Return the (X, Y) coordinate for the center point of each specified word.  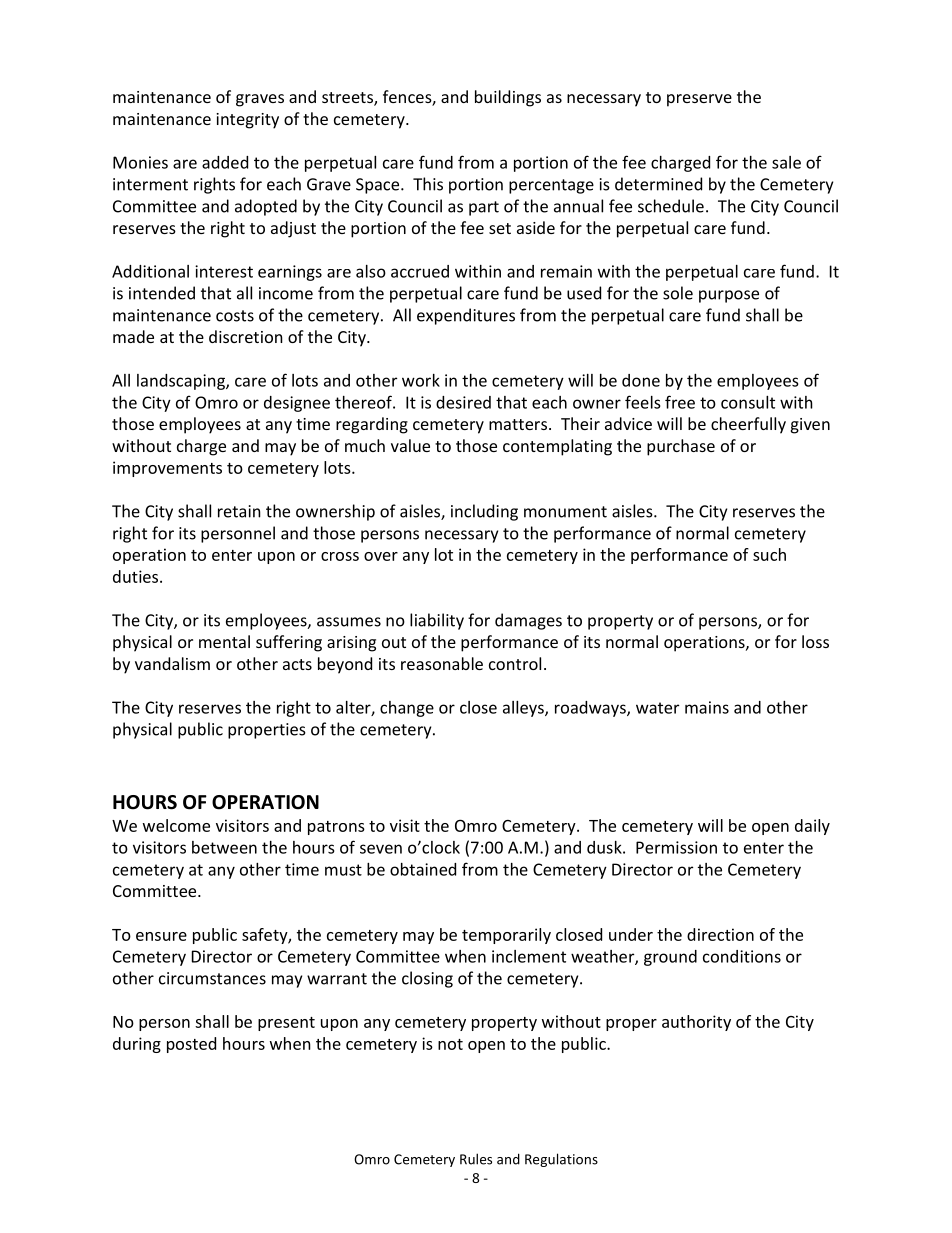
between (224, 847)
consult (748, 402)
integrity (247, 121)
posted (191, 1045)
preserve (699, 100)
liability (437, 621)
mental (224, 641)
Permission (676, 847)
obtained (423, 869)
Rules (476, 1159)
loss (815, 641)
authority (696, 1023)
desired (463, 402)
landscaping (182, 382)
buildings (508, 98)
